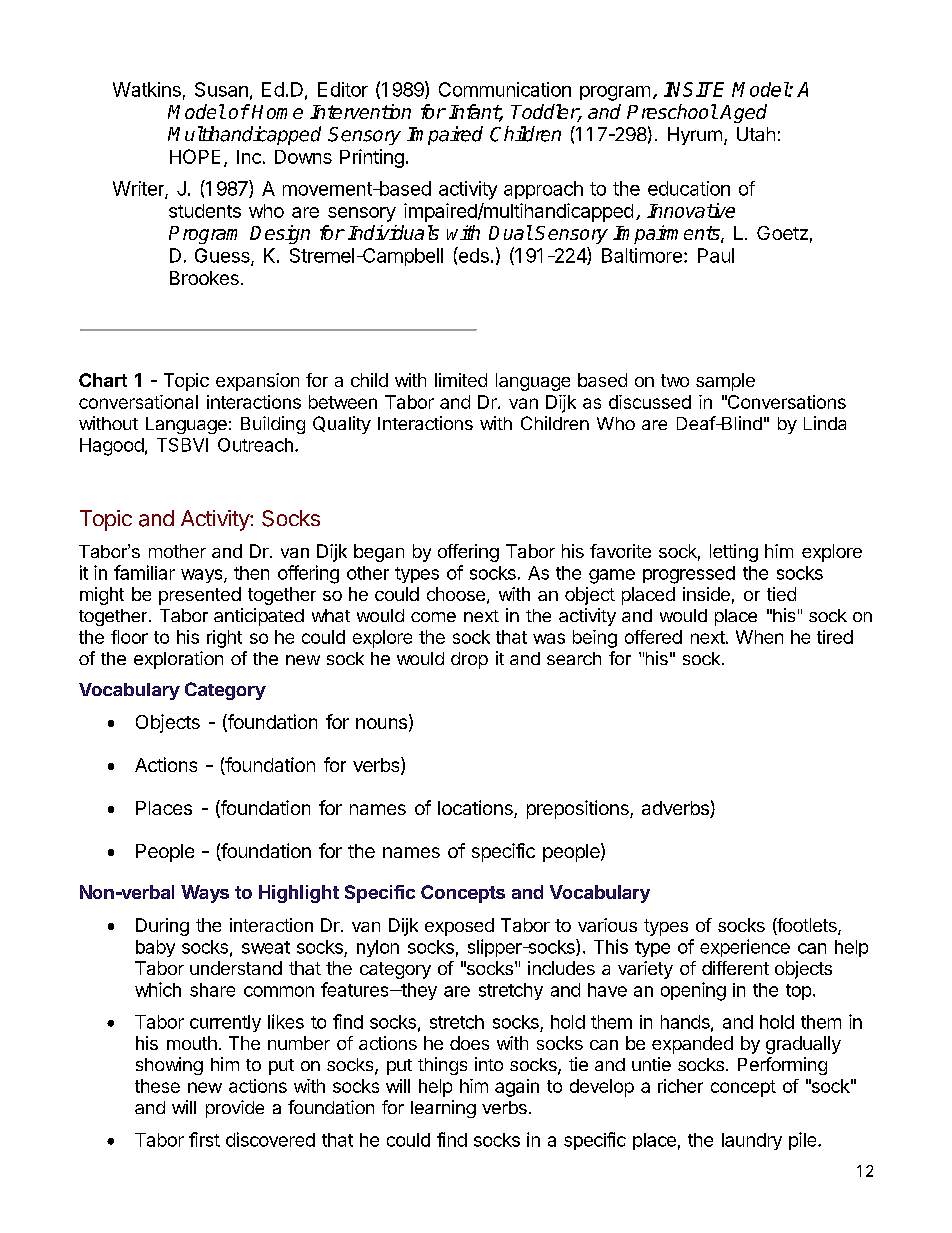 This screenshot has height=1233, width=952. Describe the element at coordinates (195, 156) in the screenshot. I see `HOPE` at that location.
